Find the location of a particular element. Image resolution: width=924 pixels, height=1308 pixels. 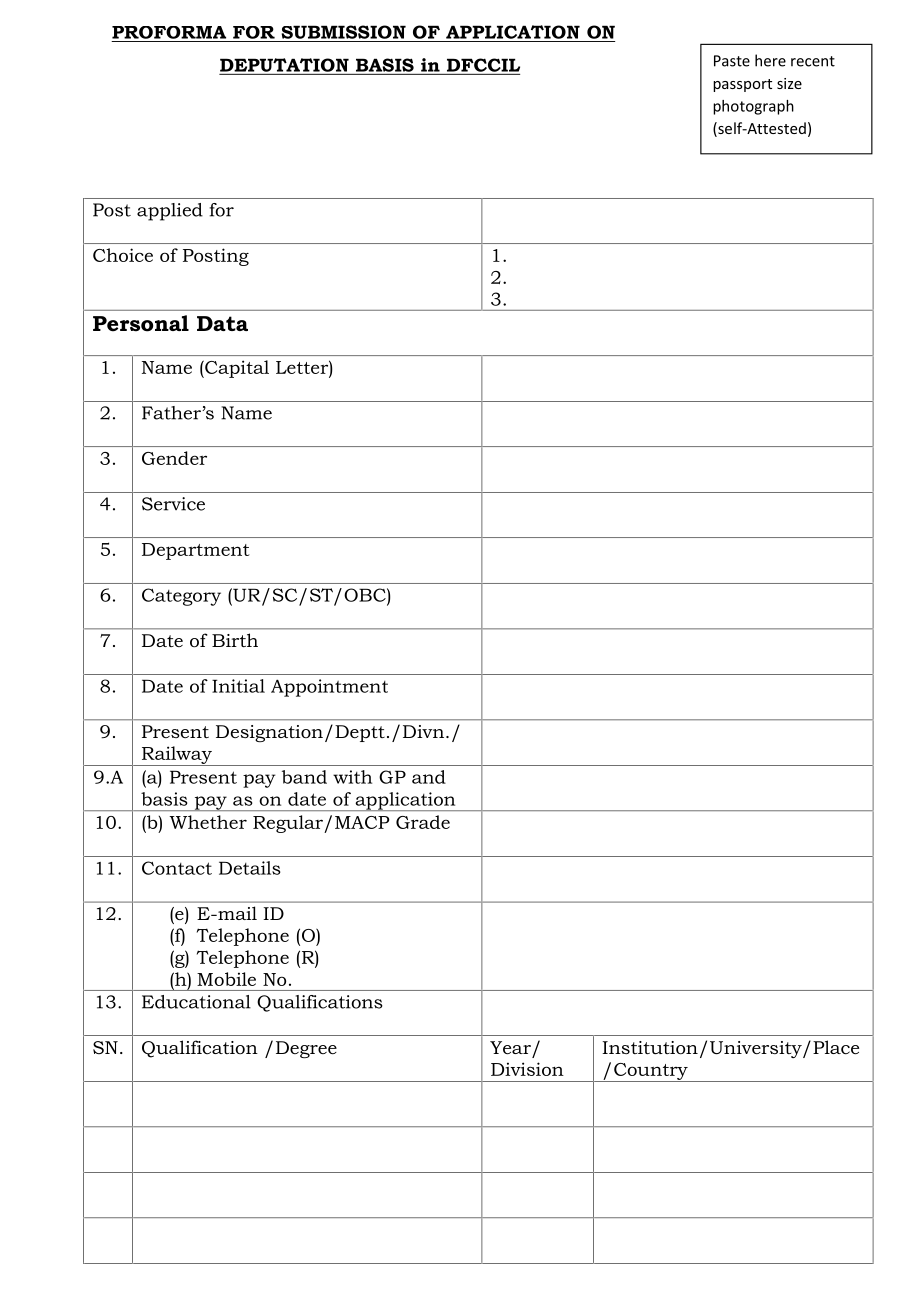

Paste is located at coordinates (732, 61).
